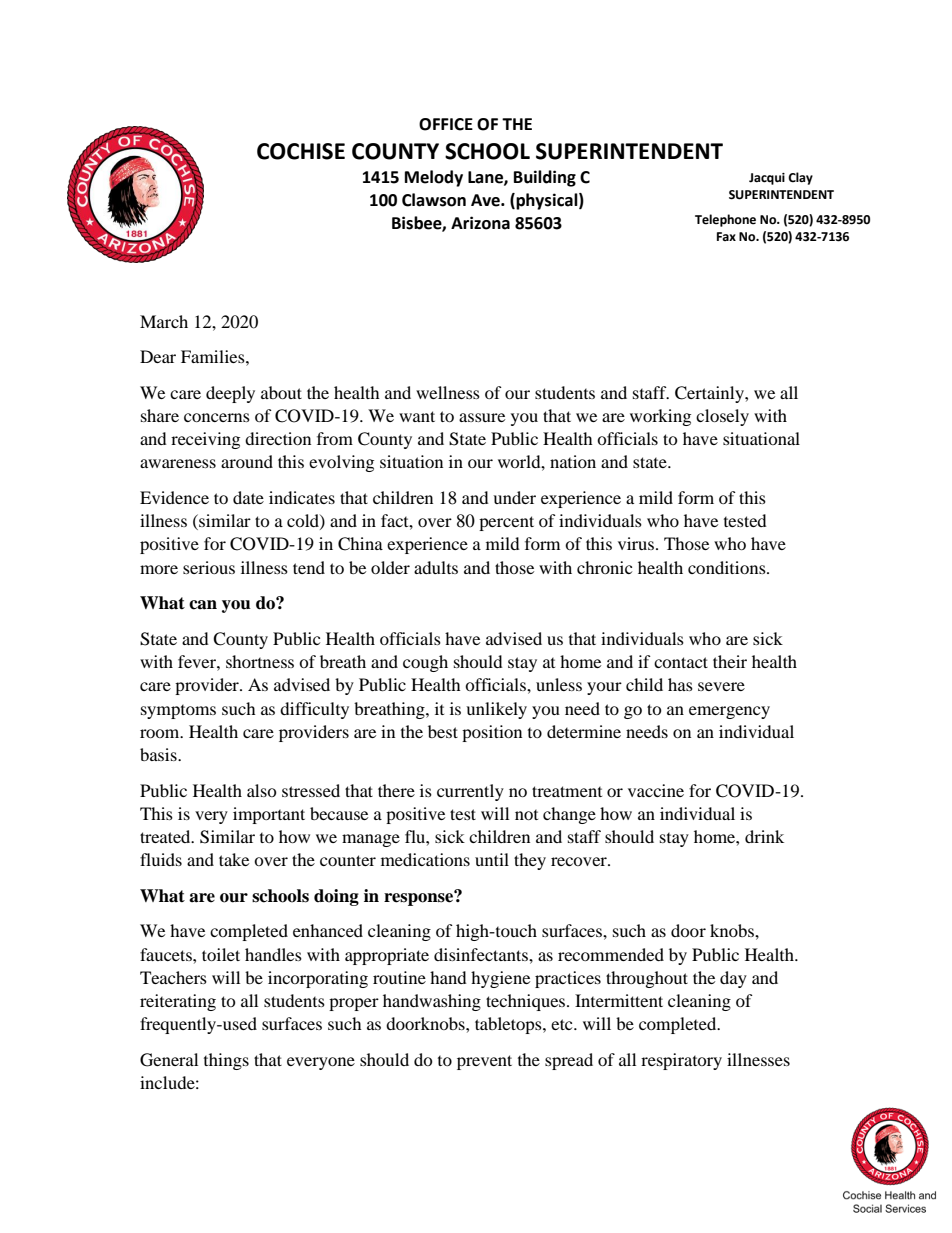 The width and height of the page is (952, 1233). What do you see at coordinates (448, 392) in the page?
I see `wellness` at bounding box center [448, 392].
